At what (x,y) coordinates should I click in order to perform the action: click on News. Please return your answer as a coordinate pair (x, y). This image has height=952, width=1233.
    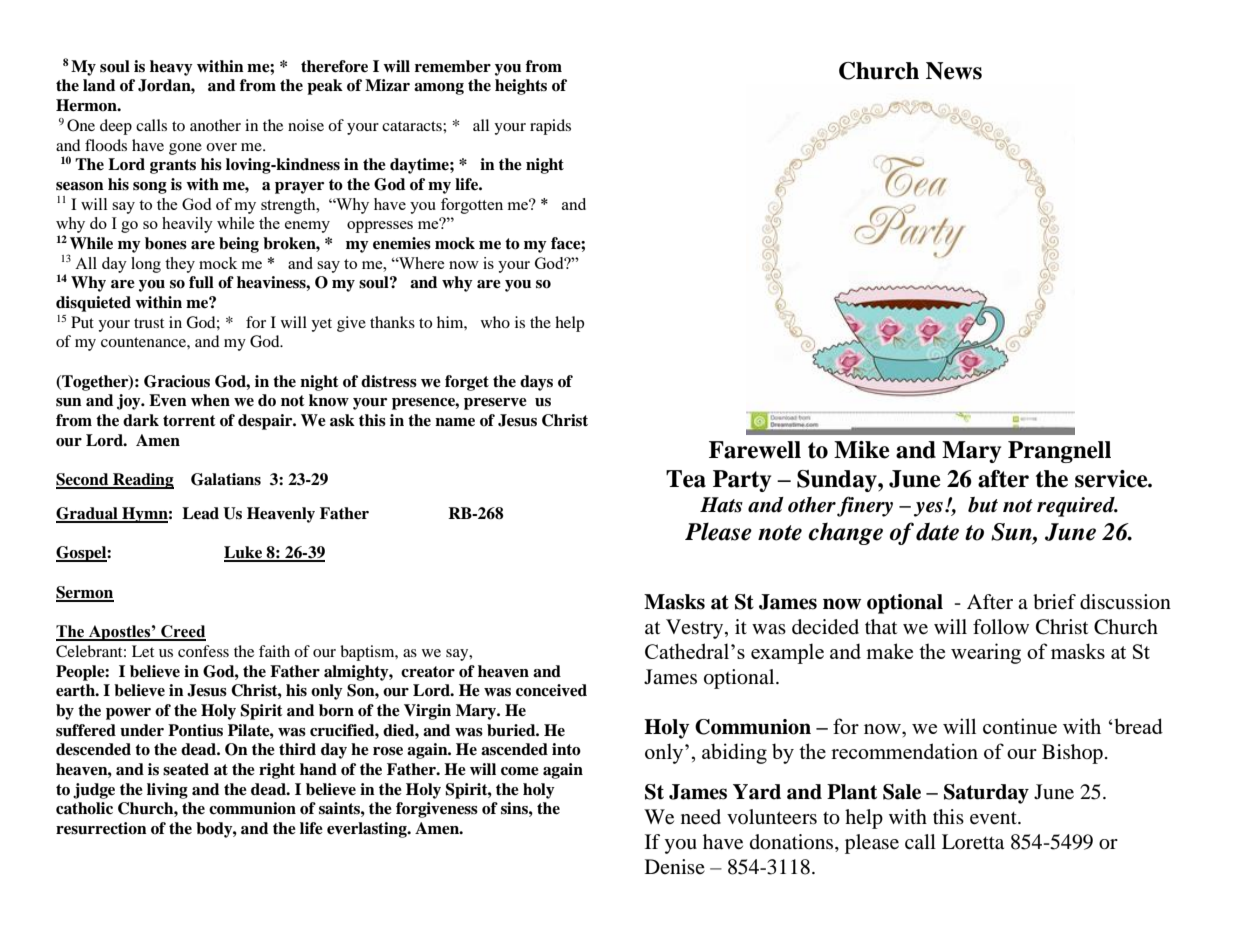
    Looking at the image, I should click on (954, 71).
